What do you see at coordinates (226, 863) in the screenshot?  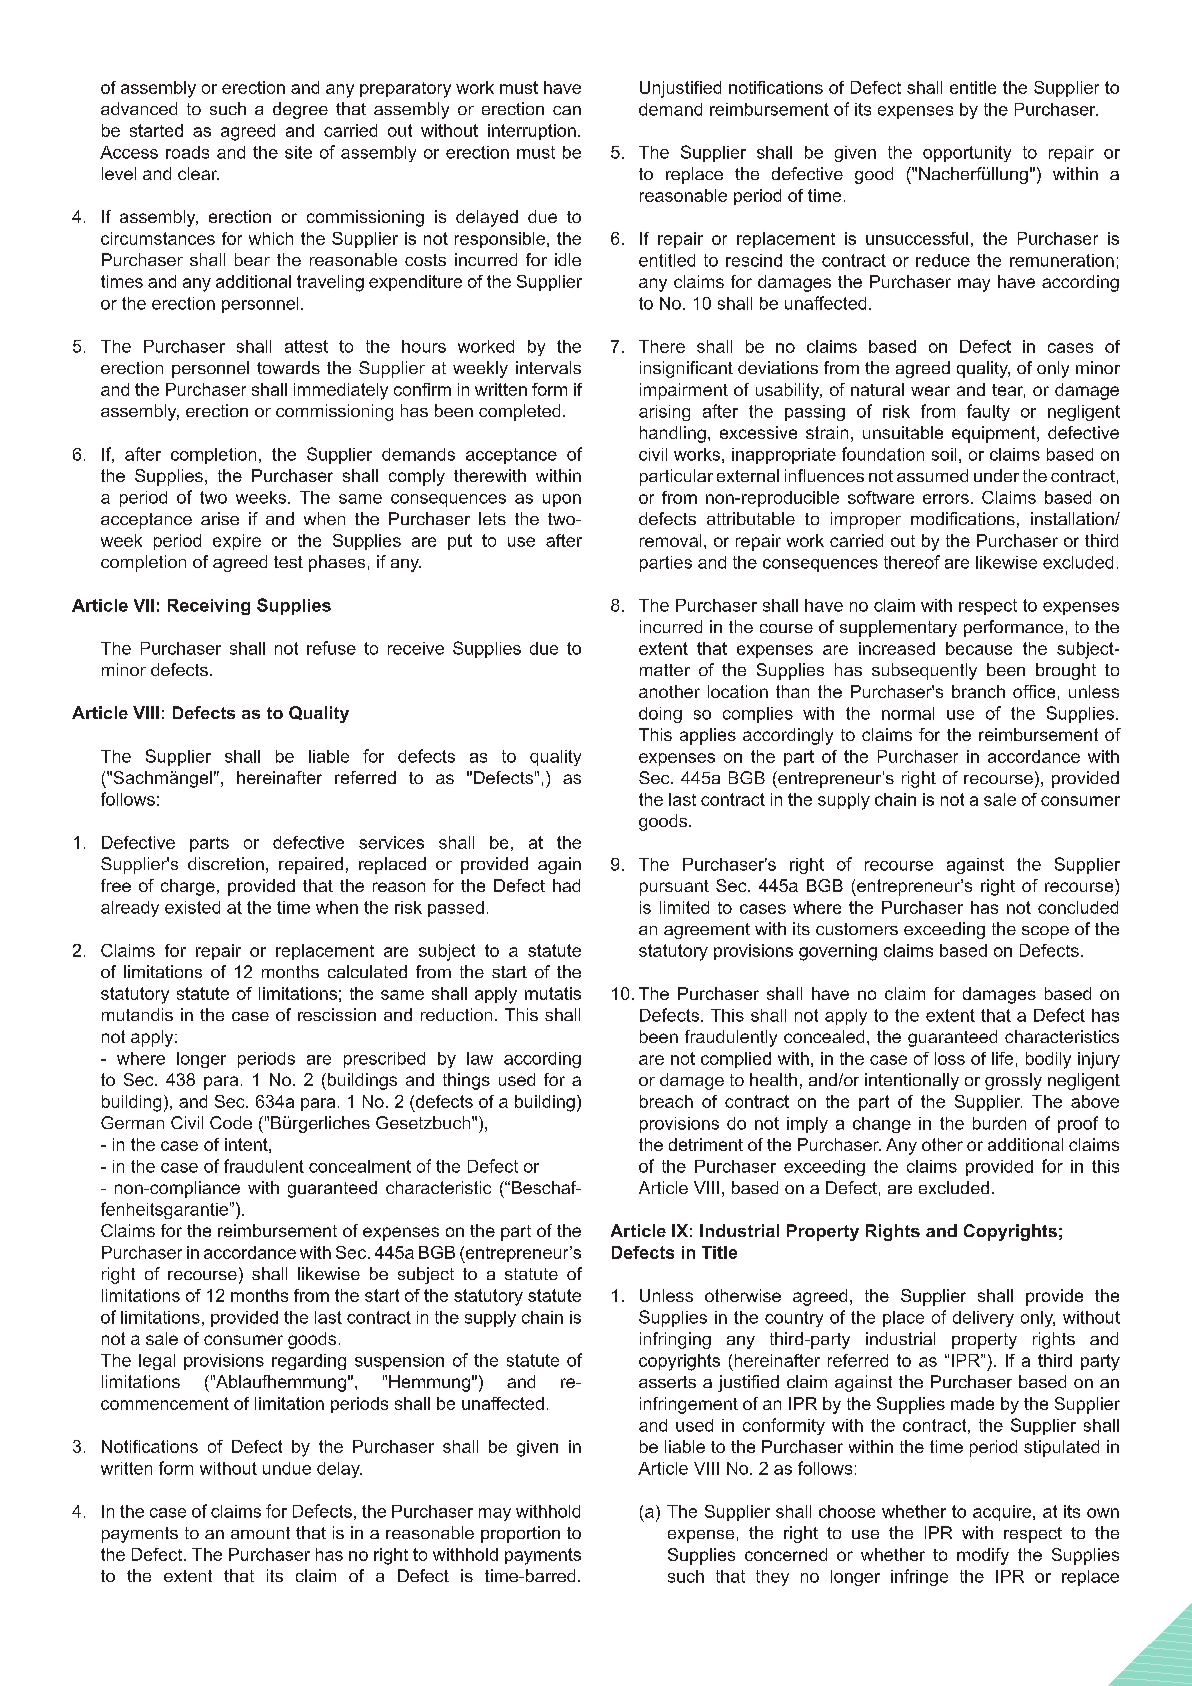 I see `discretion` at bounding box center [226, 863].
